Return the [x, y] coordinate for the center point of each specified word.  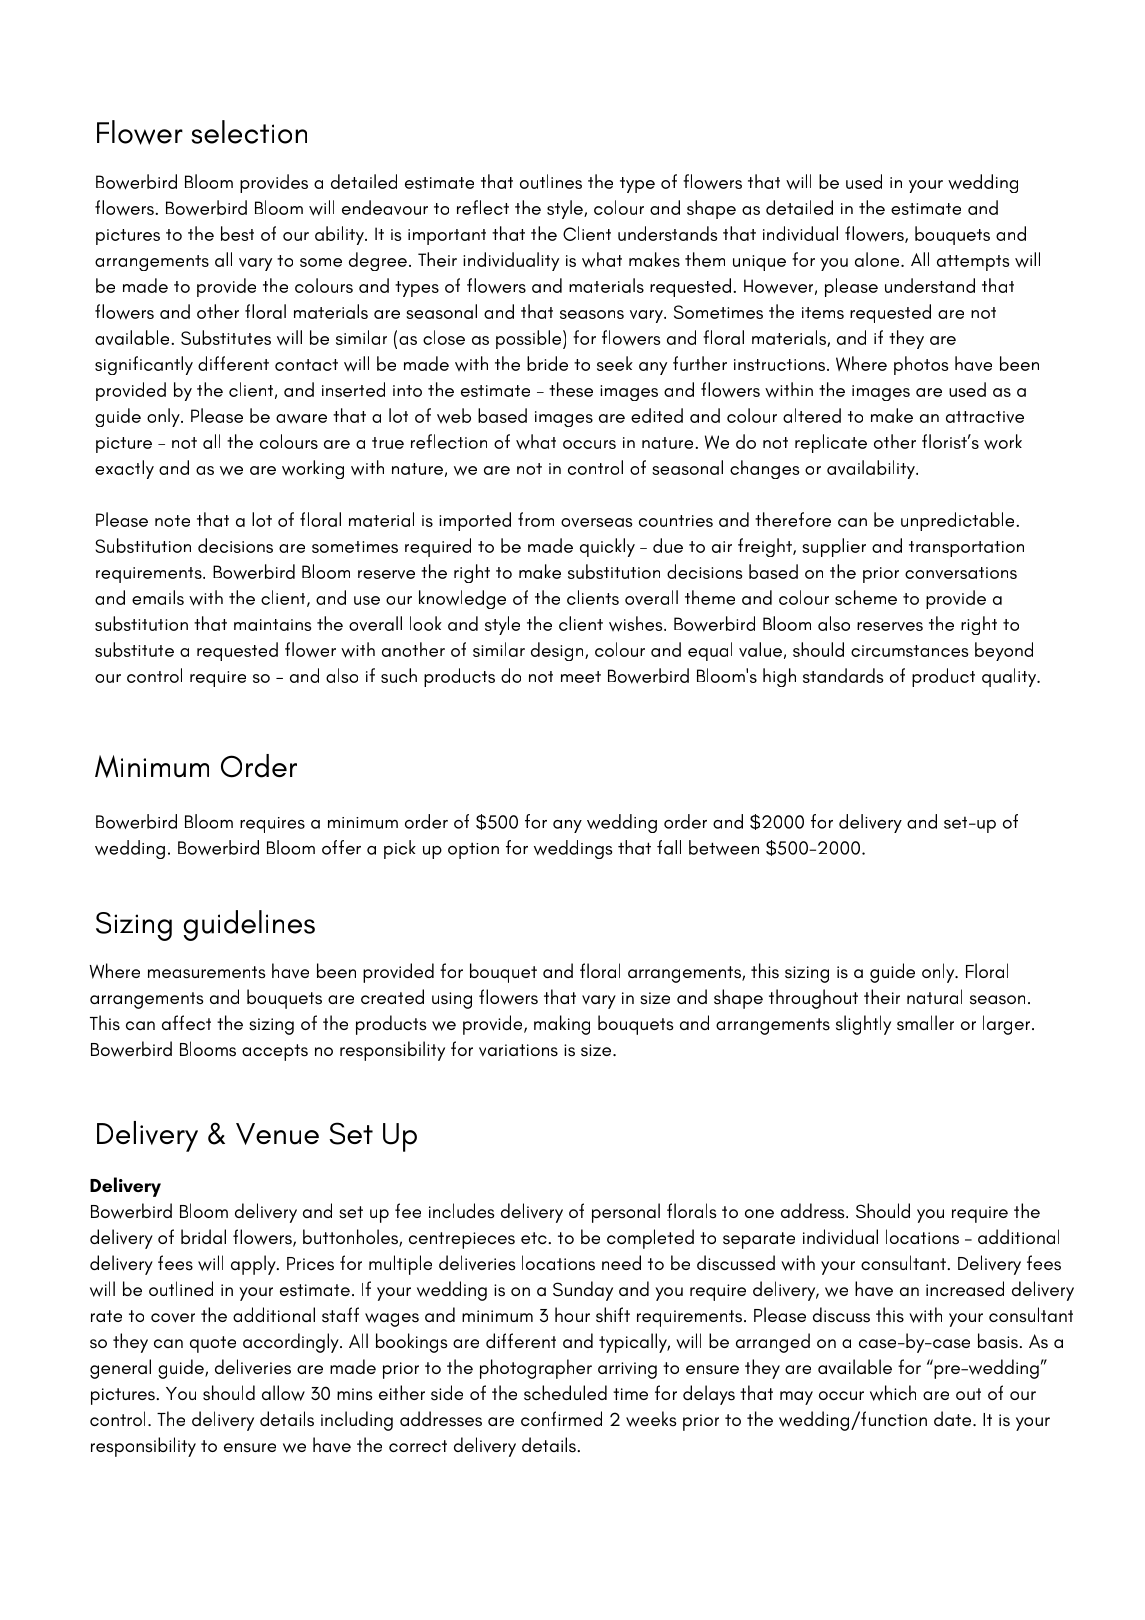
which [893, 1393]
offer [341, 847]
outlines [551, 181]
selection [249, 132]
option [473, 850]
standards [843, 675]
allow [283, 1393]
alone [878, 259]
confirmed [561, 1418]
